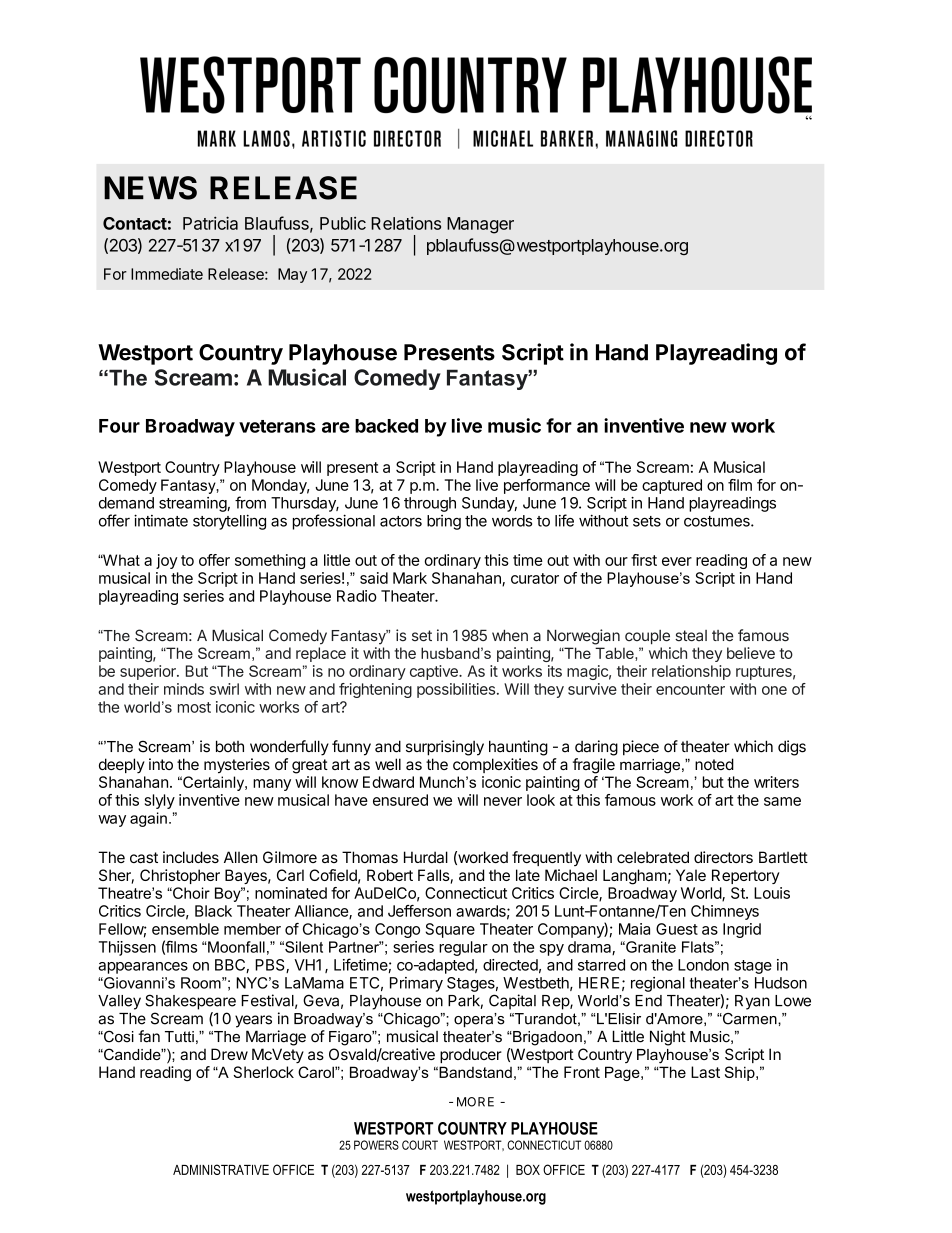 The image size is (952, 1233). Describe the element at coordinates (221, 1169) in the screenshot. I see `ADMINISTRATIVE` at that location.
